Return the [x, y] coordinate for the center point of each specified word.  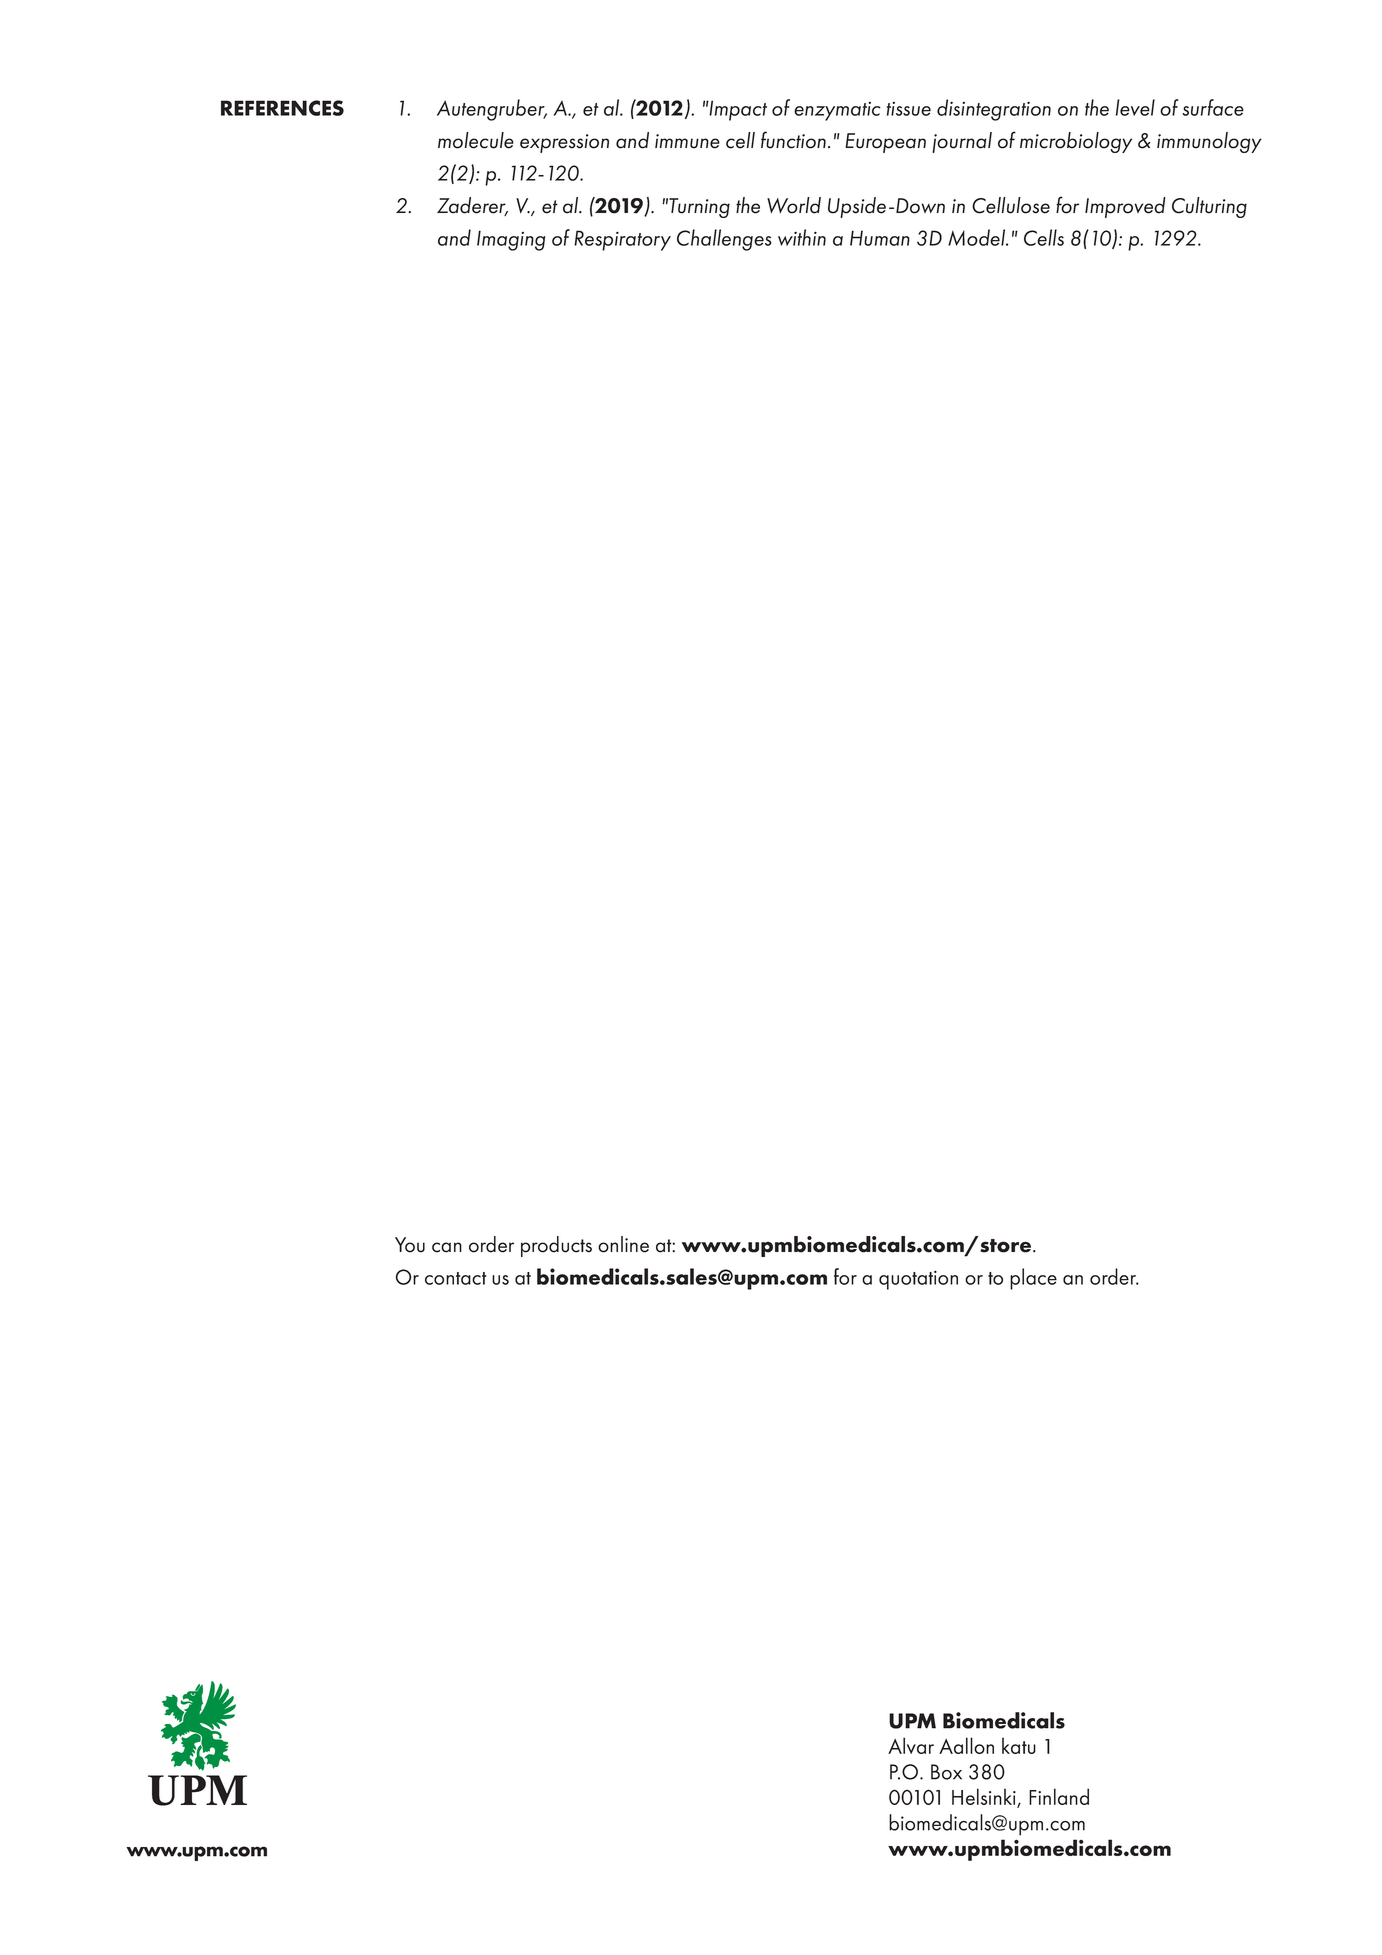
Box [946, 1772]
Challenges [724, 240]
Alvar [911, 1745]
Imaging [511, 240]
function [793, 140]
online [623, 1244]
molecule [476, 140]
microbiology [1076, 142]
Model [978, 237]
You [410, 1245]
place [1033, 1279]
